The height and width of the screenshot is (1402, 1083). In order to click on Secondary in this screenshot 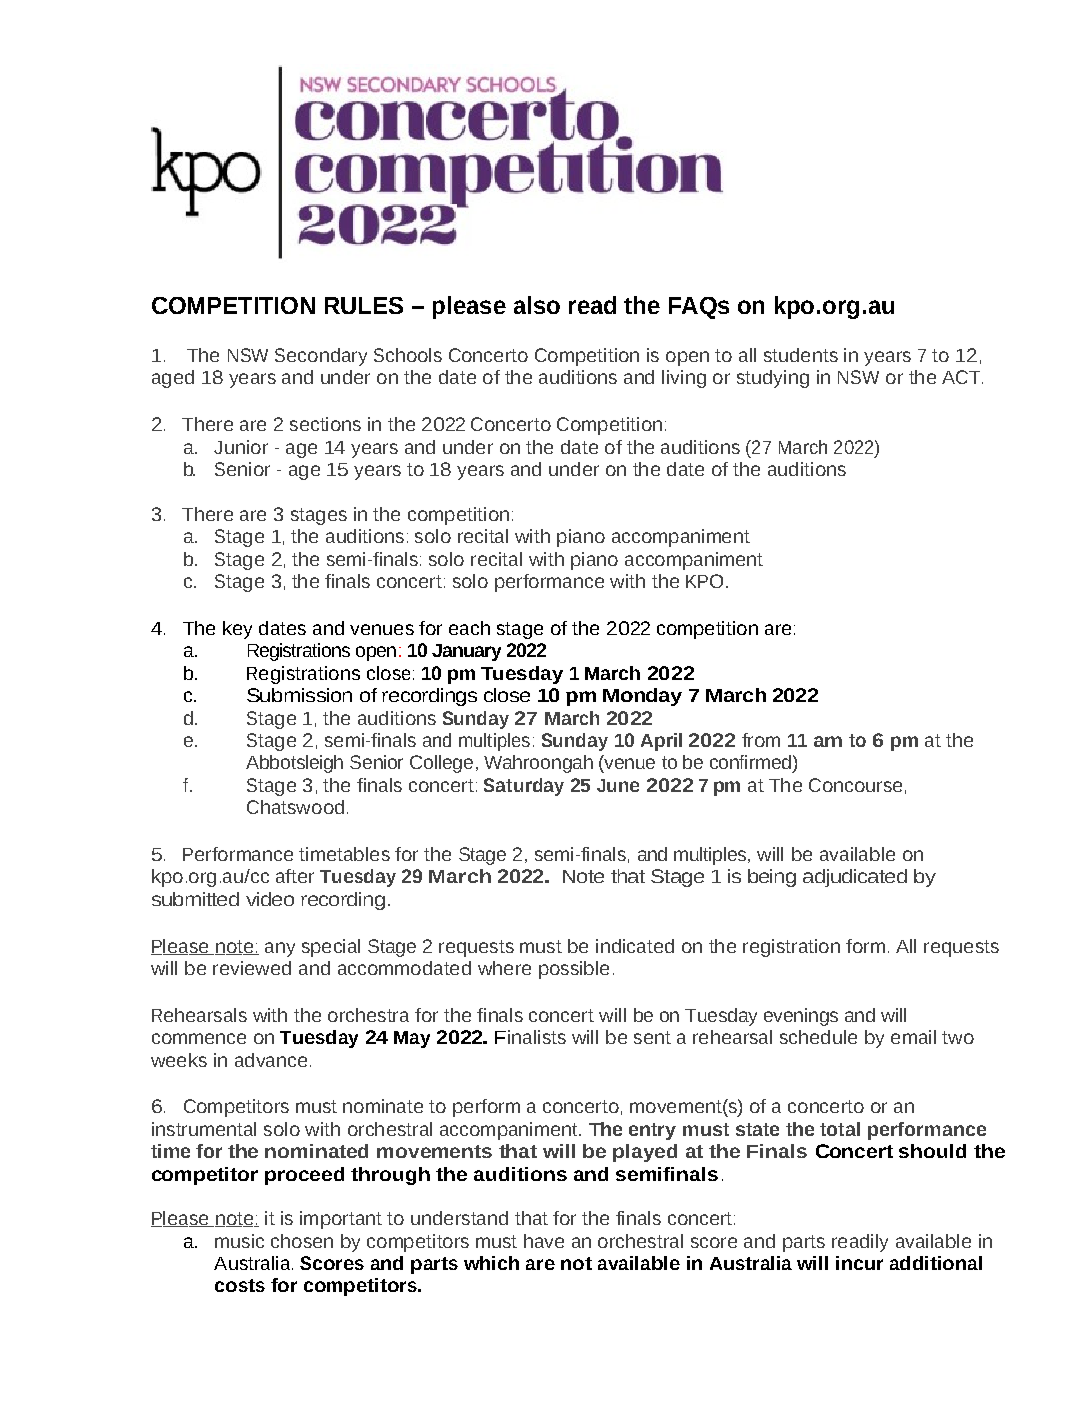, I will do `click(321, 357)`.
